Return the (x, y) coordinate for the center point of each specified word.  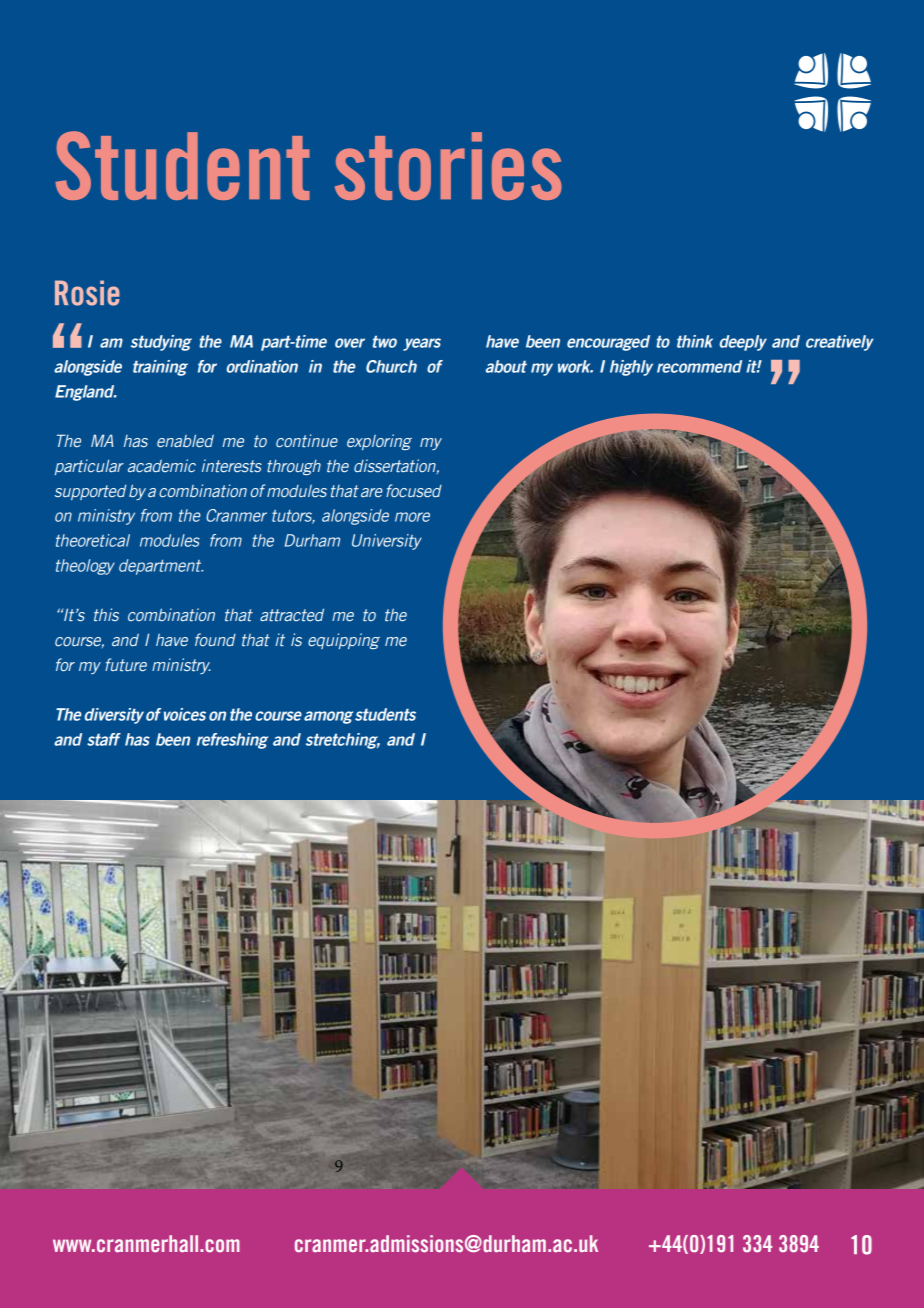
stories (448, 166)
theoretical (93, 540)
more (412, 517)
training (160, 368)
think (695, 341)
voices (185, 714)
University (387, 542)
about (506, 366)
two (385, 342)
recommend (699, 366)
